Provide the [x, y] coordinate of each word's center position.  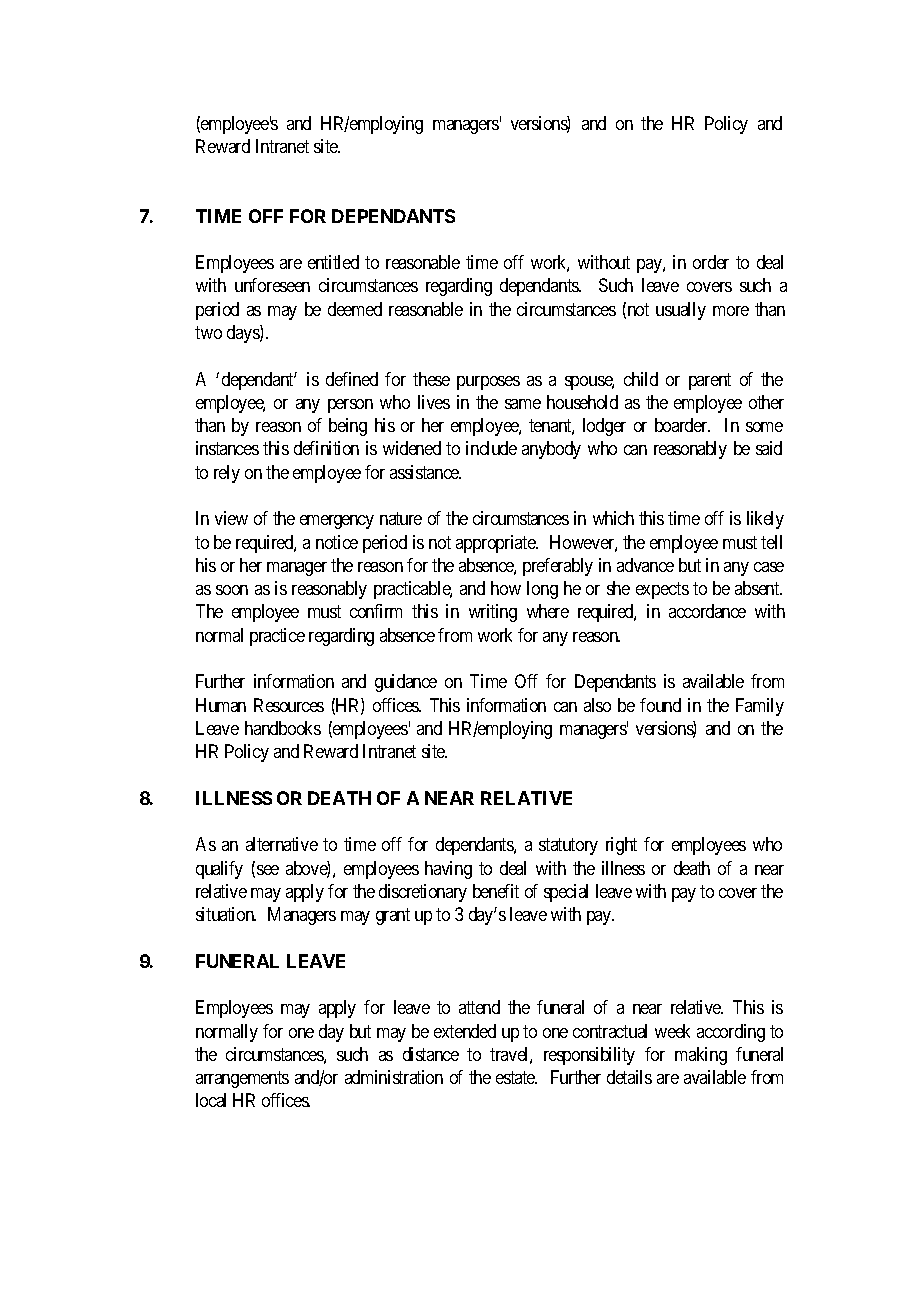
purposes [488, 383]
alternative [282, 844]
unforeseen [272, 285]
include [491, 448]
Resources [289, 705]
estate [516, 1077]
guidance [406, 683]
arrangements [242, 1079]
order [711, 262]
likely [765, 520]
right [621, 846]
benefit [496, 891]
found [660, 705]
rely [227, 474]
